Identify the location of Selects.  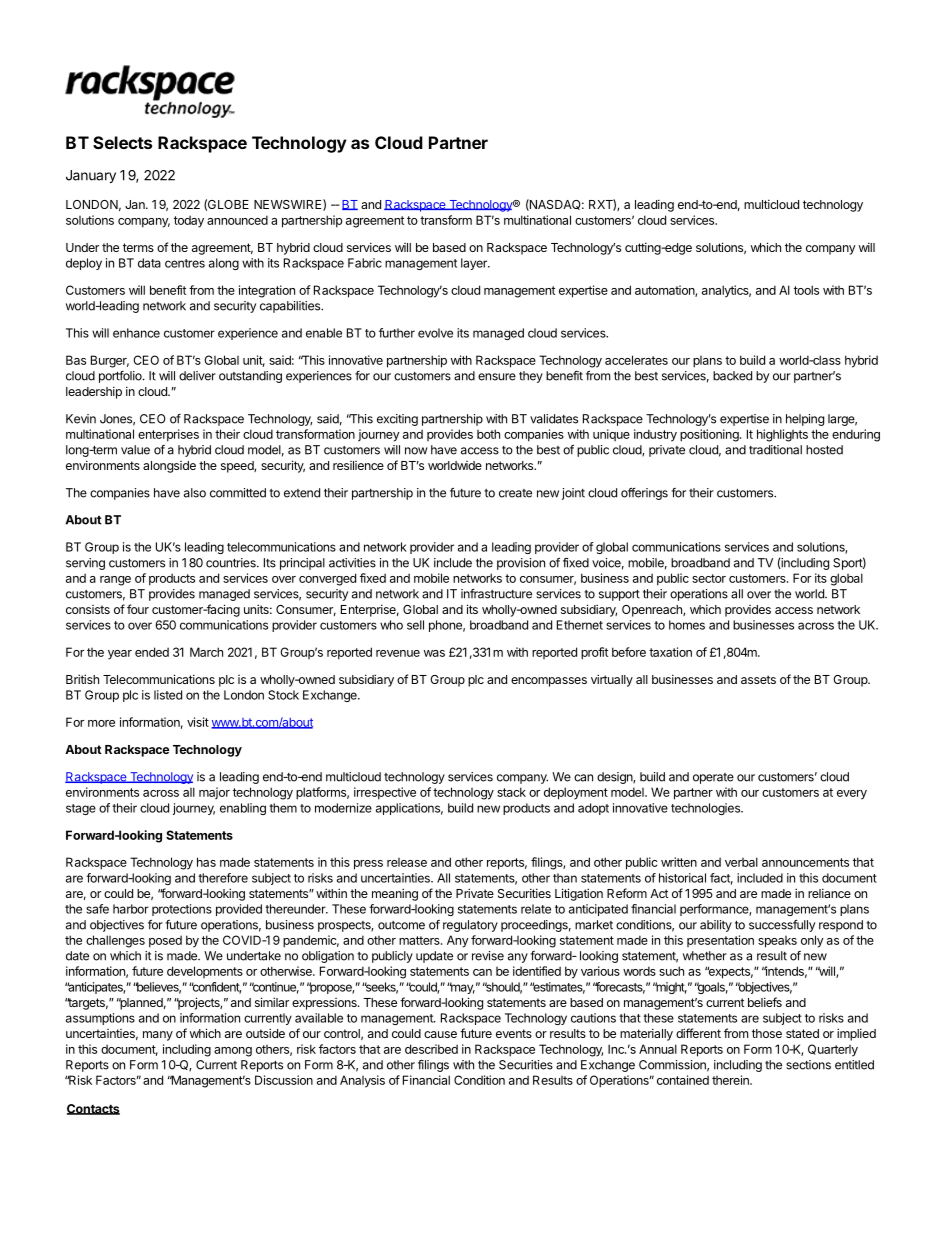
(122, 142).
